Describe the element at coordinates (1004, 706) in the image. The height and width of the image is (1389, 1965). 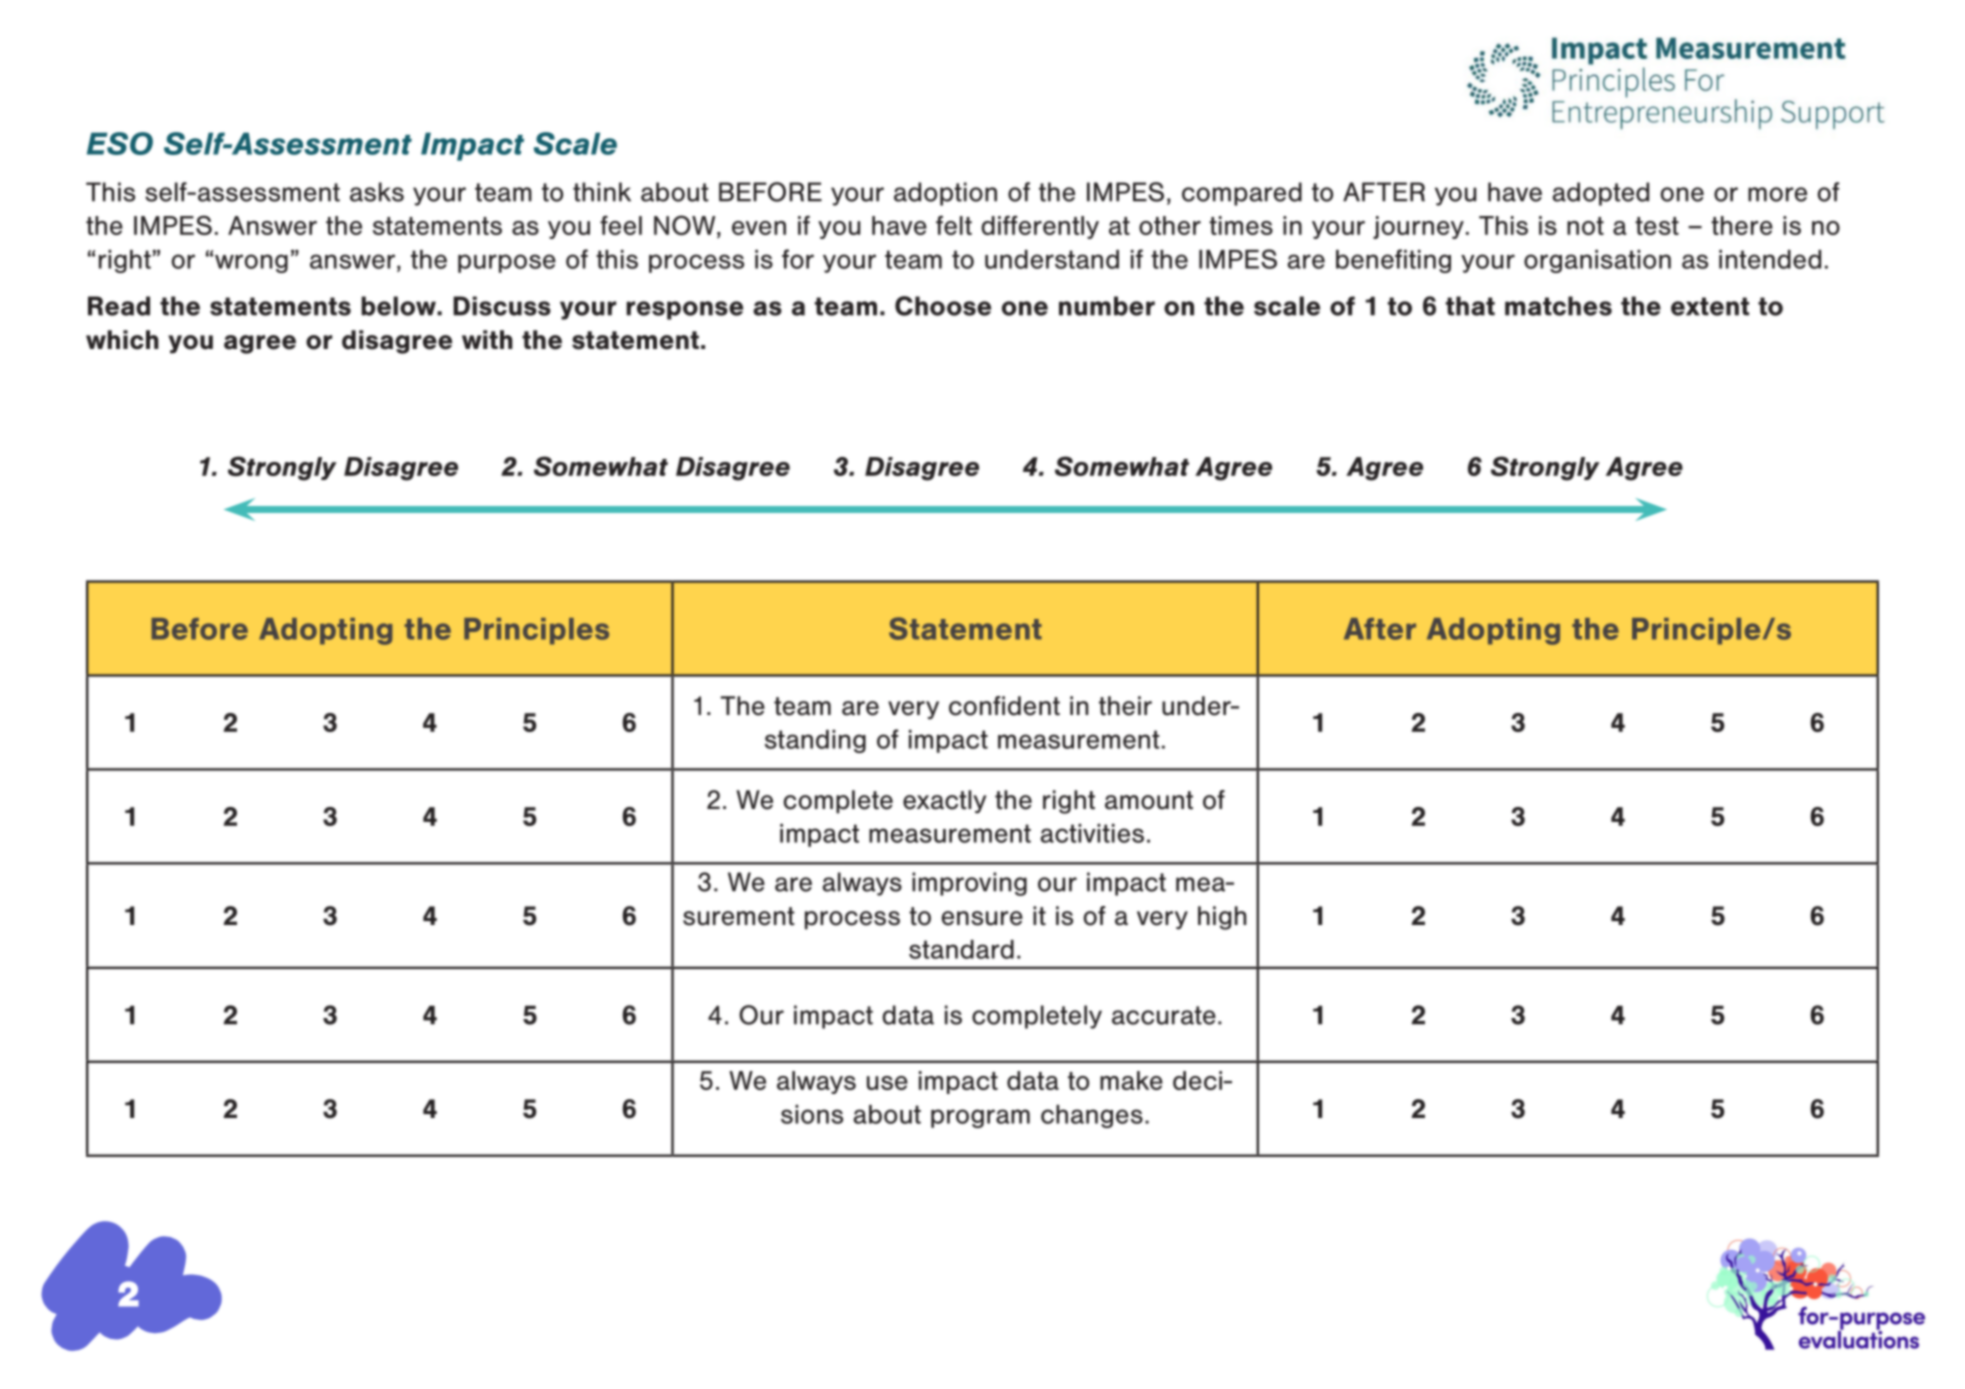
I see `confident` at that location.
